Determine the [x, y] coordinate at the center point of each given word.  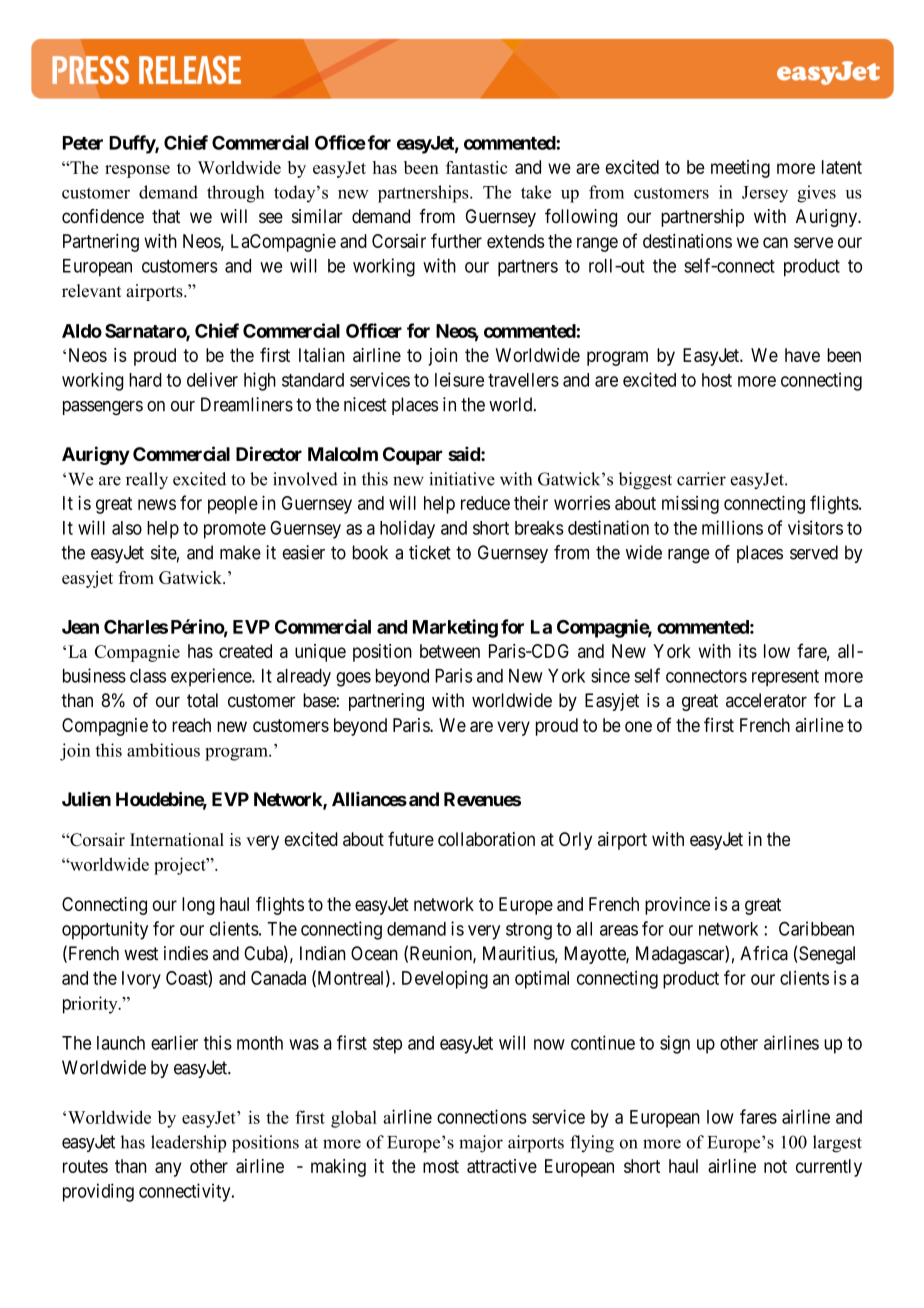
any [168, 1169]
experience [212, 677]
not [775, 1166]
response [137, 171]
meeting [740, 169]
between [450, 651]
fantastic [476, 167]
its [748, 651]
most [441, 1166]
